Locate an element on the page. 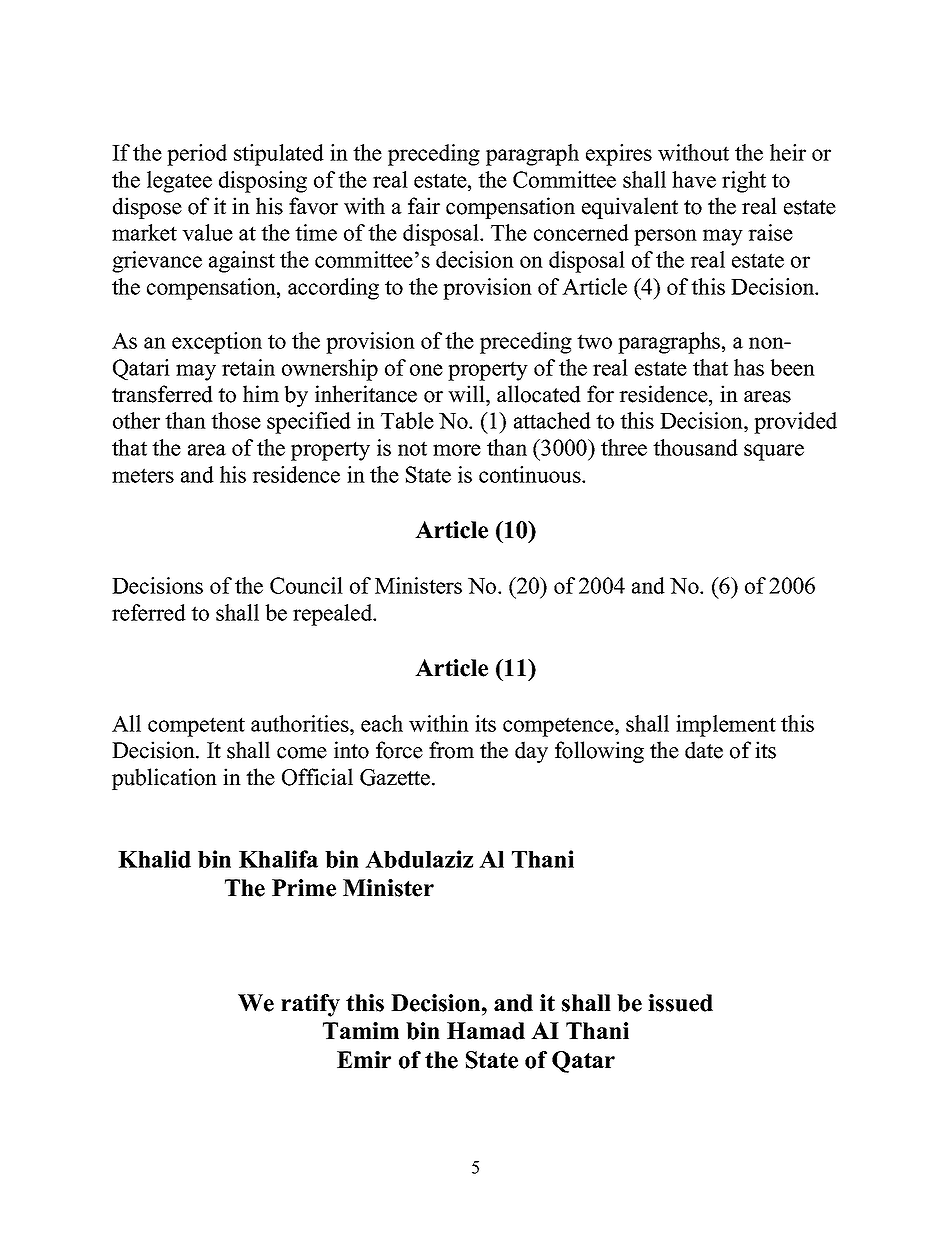 The image size is (952, 1233). repealed is located at coordinates (334, 615).
